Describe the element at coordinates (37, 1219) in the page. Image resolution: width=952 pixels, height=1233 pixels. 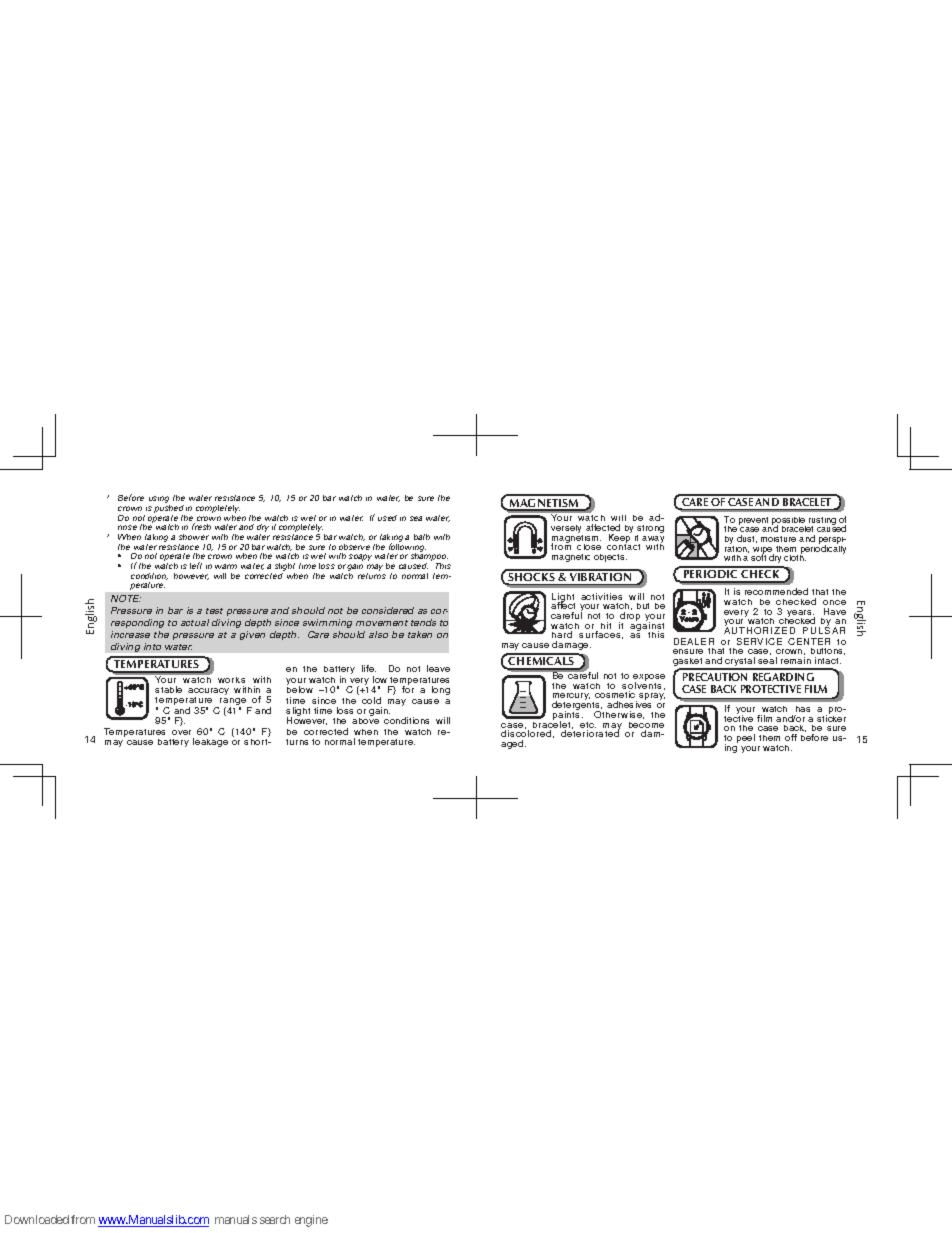
I see `Downloaded` at that location.
